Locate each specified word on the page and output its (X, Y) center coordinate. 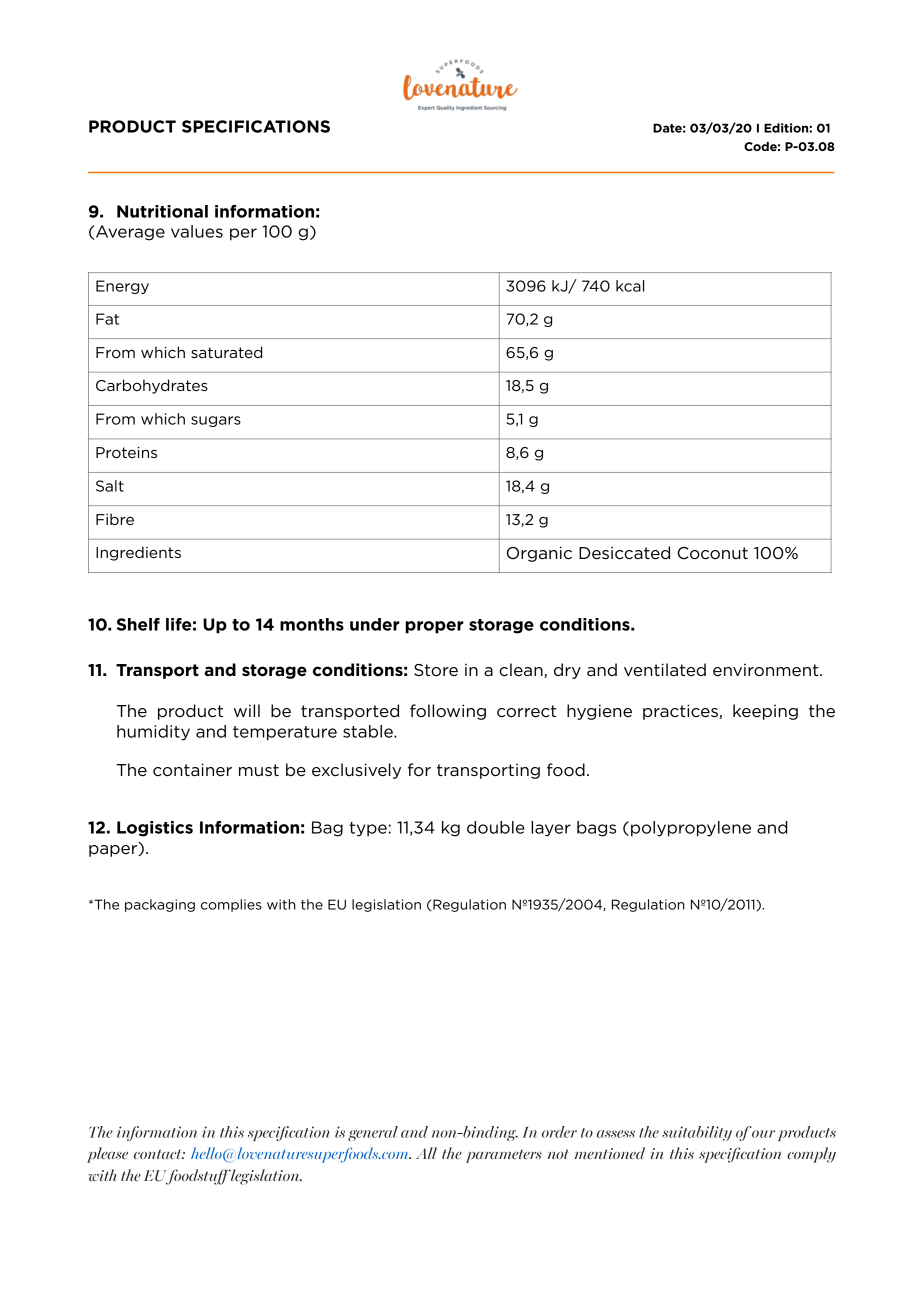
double (496, 827)
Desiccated (624, 553)
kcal (630, 286)
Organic (539, 554)
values (197, 231)
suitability (697, 1133)
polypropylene (691, 829)
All (426, 1153)
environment (767, 670)
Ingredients (138, 553)
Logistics (155, 829)
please (107, 1155)
